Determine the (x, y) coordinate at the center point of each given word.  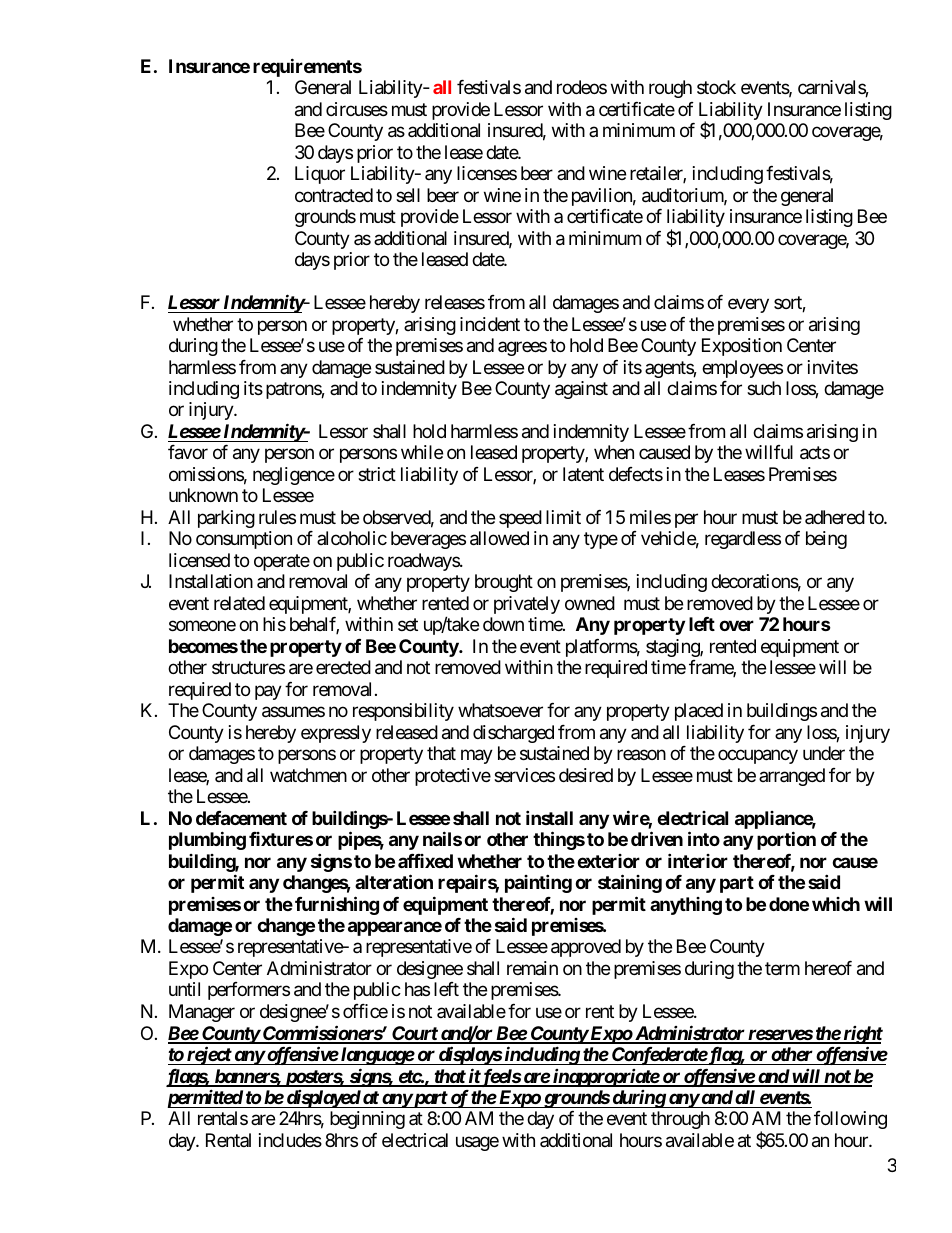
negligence (294, 476)
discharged (513, 734)
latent (583, 474)
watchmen (308, 775)
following (850, 1120)
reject (208, 1055)
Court (414, 1034)
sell (408, 195)
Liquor (320, 175)
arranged (792, 777)
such (764, 388)
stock (716, 87)
